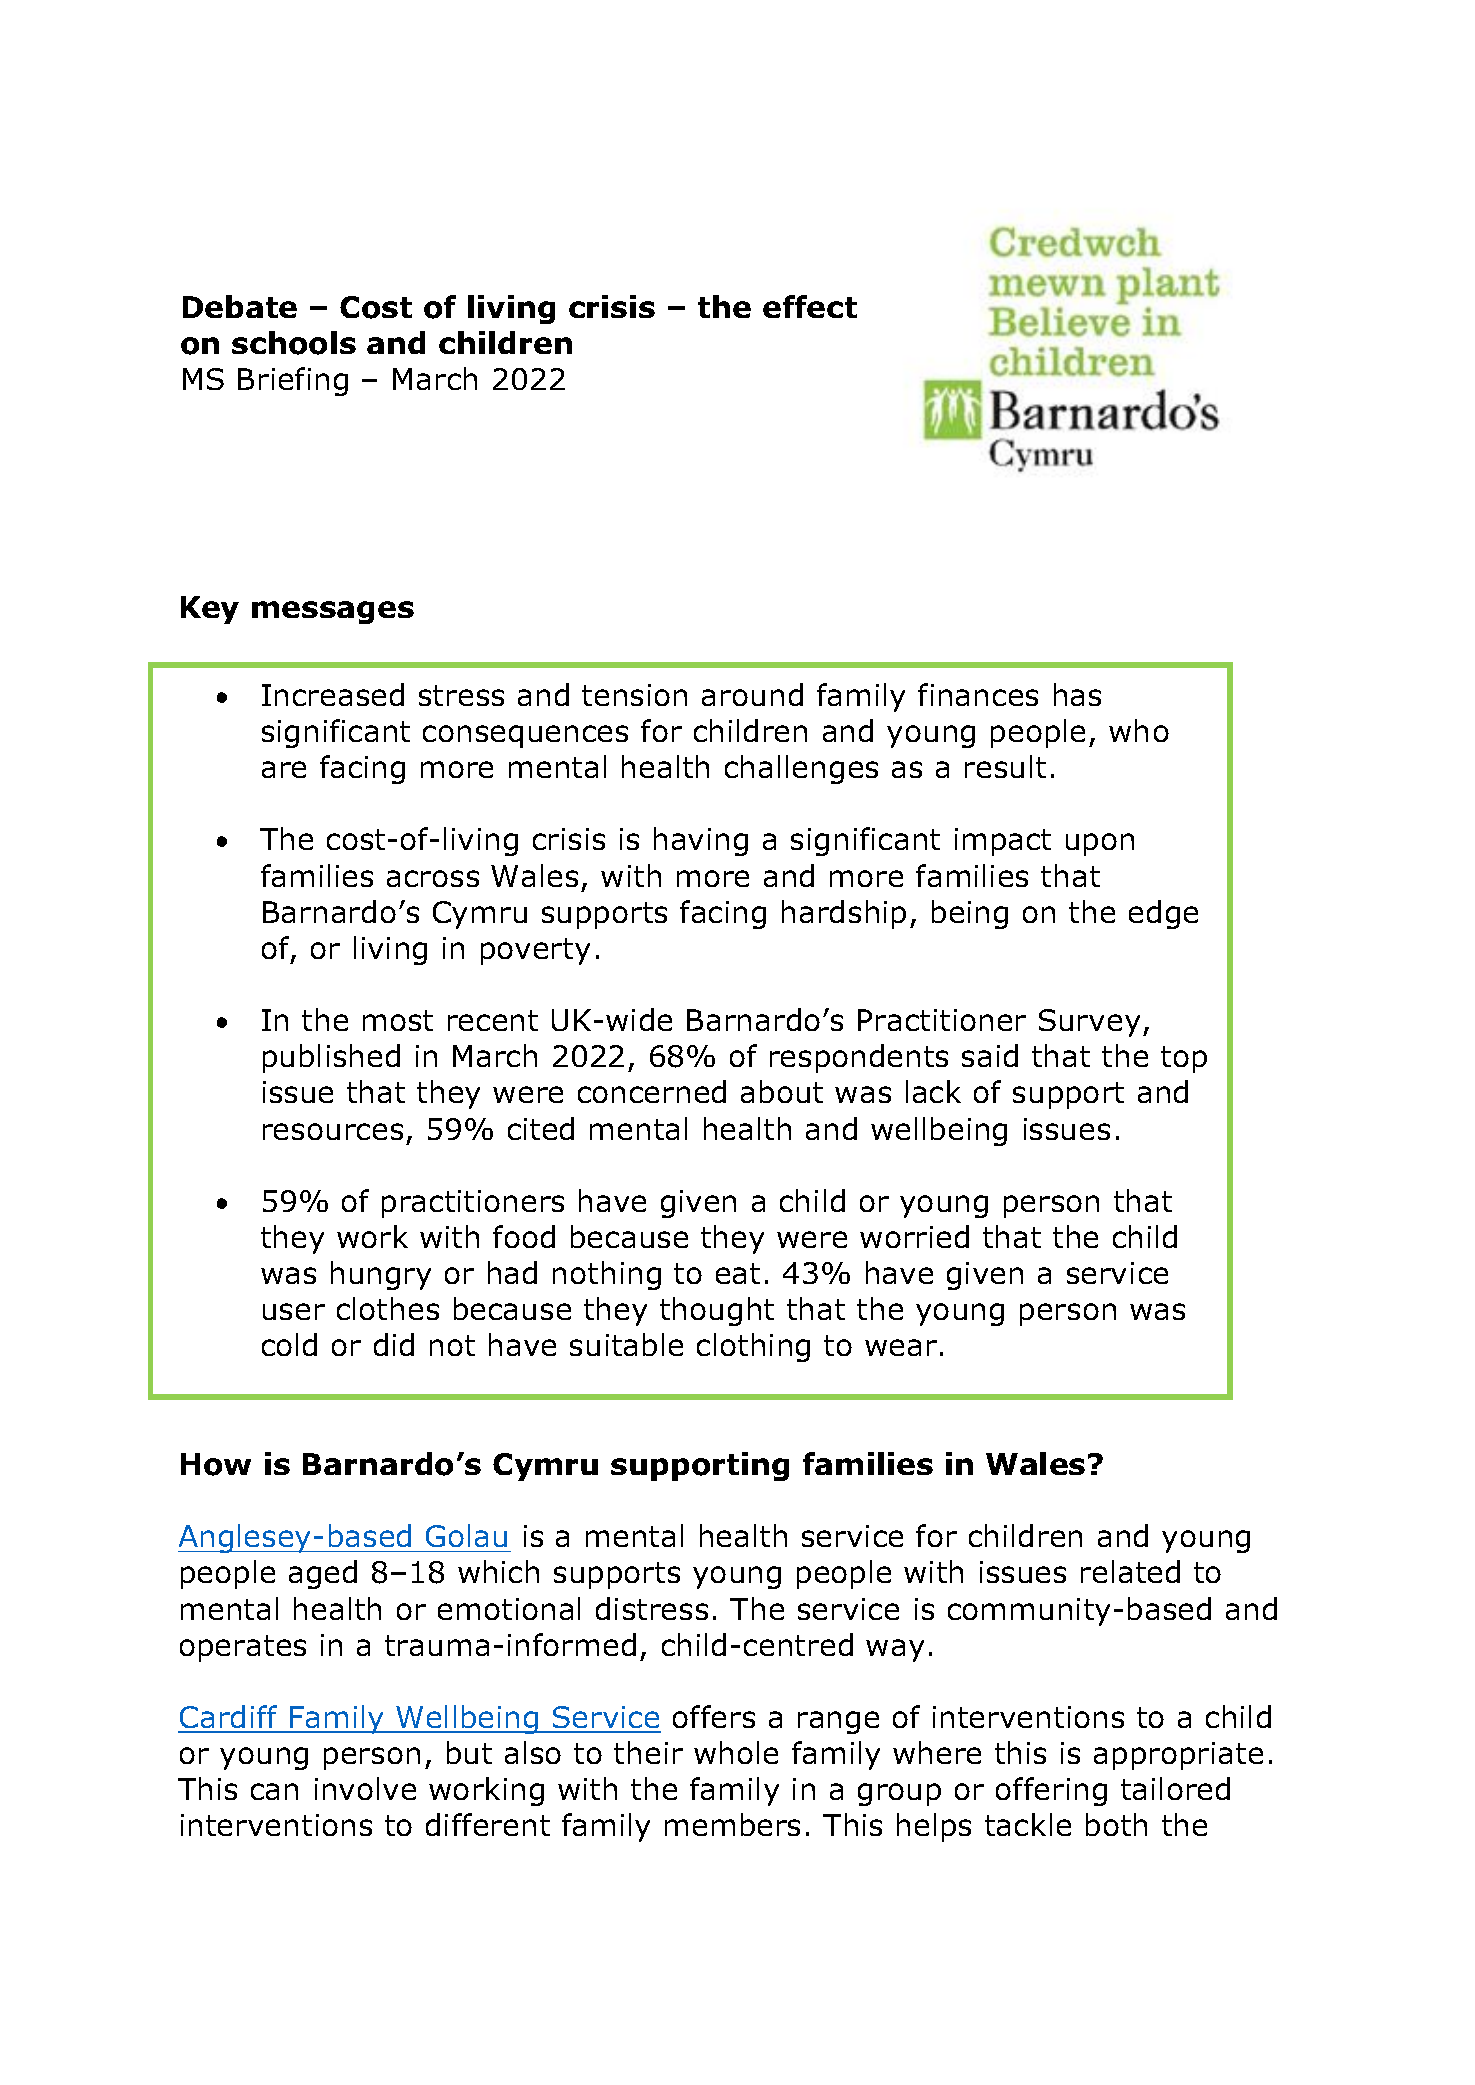 The width and height of the screenshot is (1475, 2085). Describe the element at coordinates (810, 306) in the screenshot. I see `effect` at that location.
